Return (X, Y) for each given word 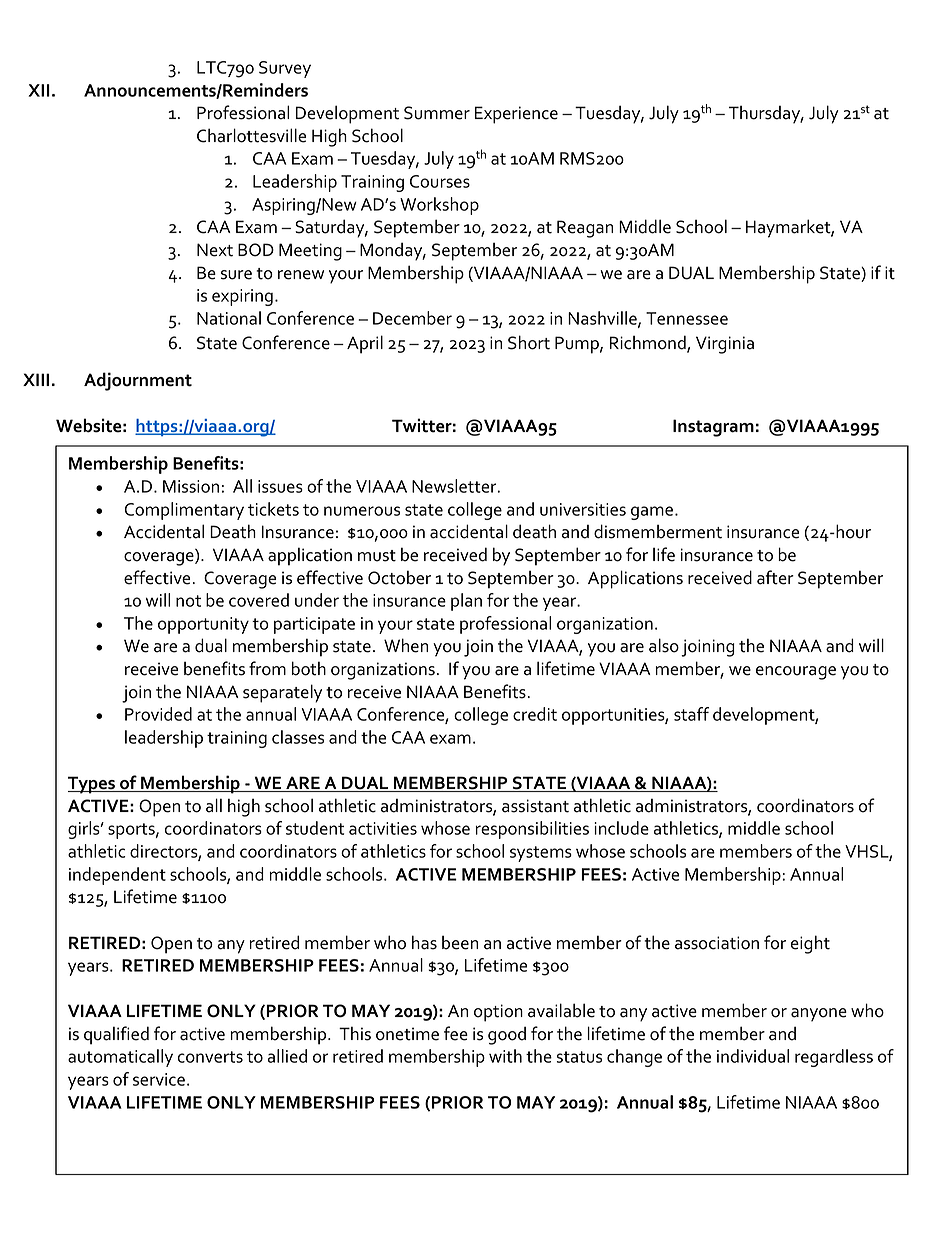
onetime (407, 1034)
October (399, 577)
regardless (834, 1058)
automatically (120, 1058)
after (775, 577)
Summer (437, 113)
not (188, 601)
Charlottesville (251, 135)
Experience (516, 115)
